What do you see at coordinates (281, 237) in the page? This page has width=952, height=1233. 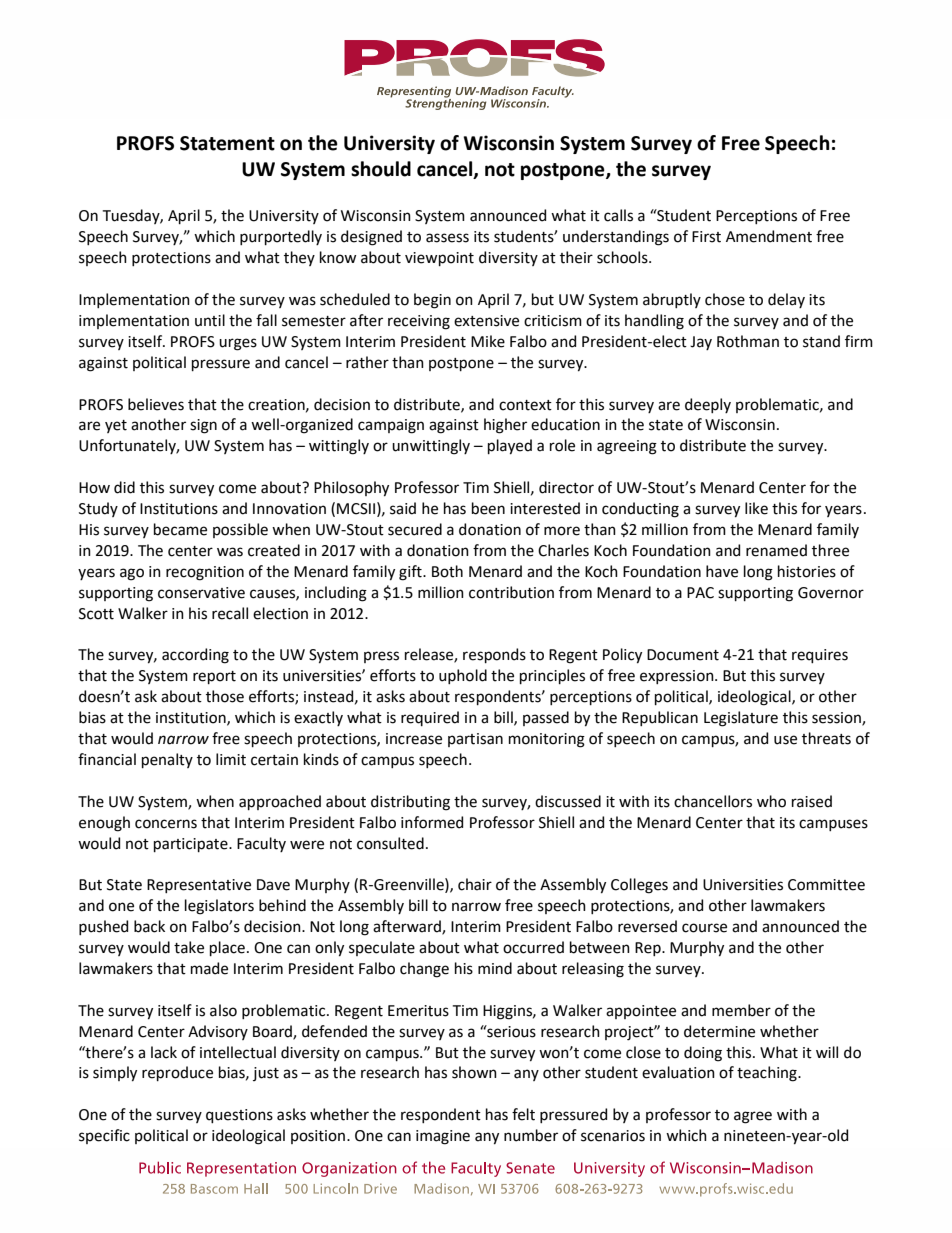 I see `purportedly` at bounding box center [281, 237].
